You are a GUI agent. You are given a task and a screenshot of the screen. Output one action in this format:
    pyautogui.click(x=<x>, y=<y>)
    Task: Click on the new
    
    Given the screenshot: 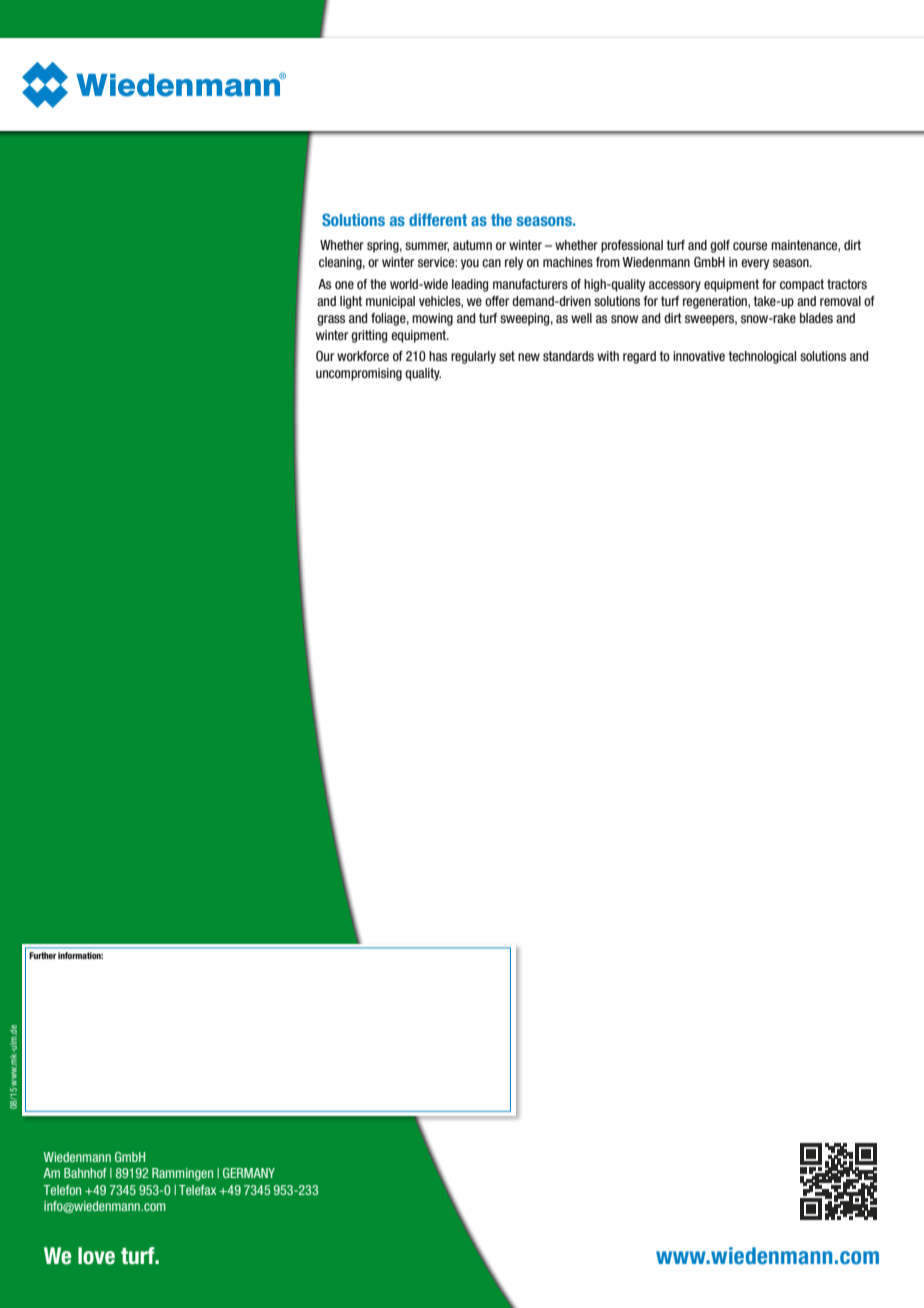 What is the action you would take?
    pyautogui.click(x=529, y=357)
